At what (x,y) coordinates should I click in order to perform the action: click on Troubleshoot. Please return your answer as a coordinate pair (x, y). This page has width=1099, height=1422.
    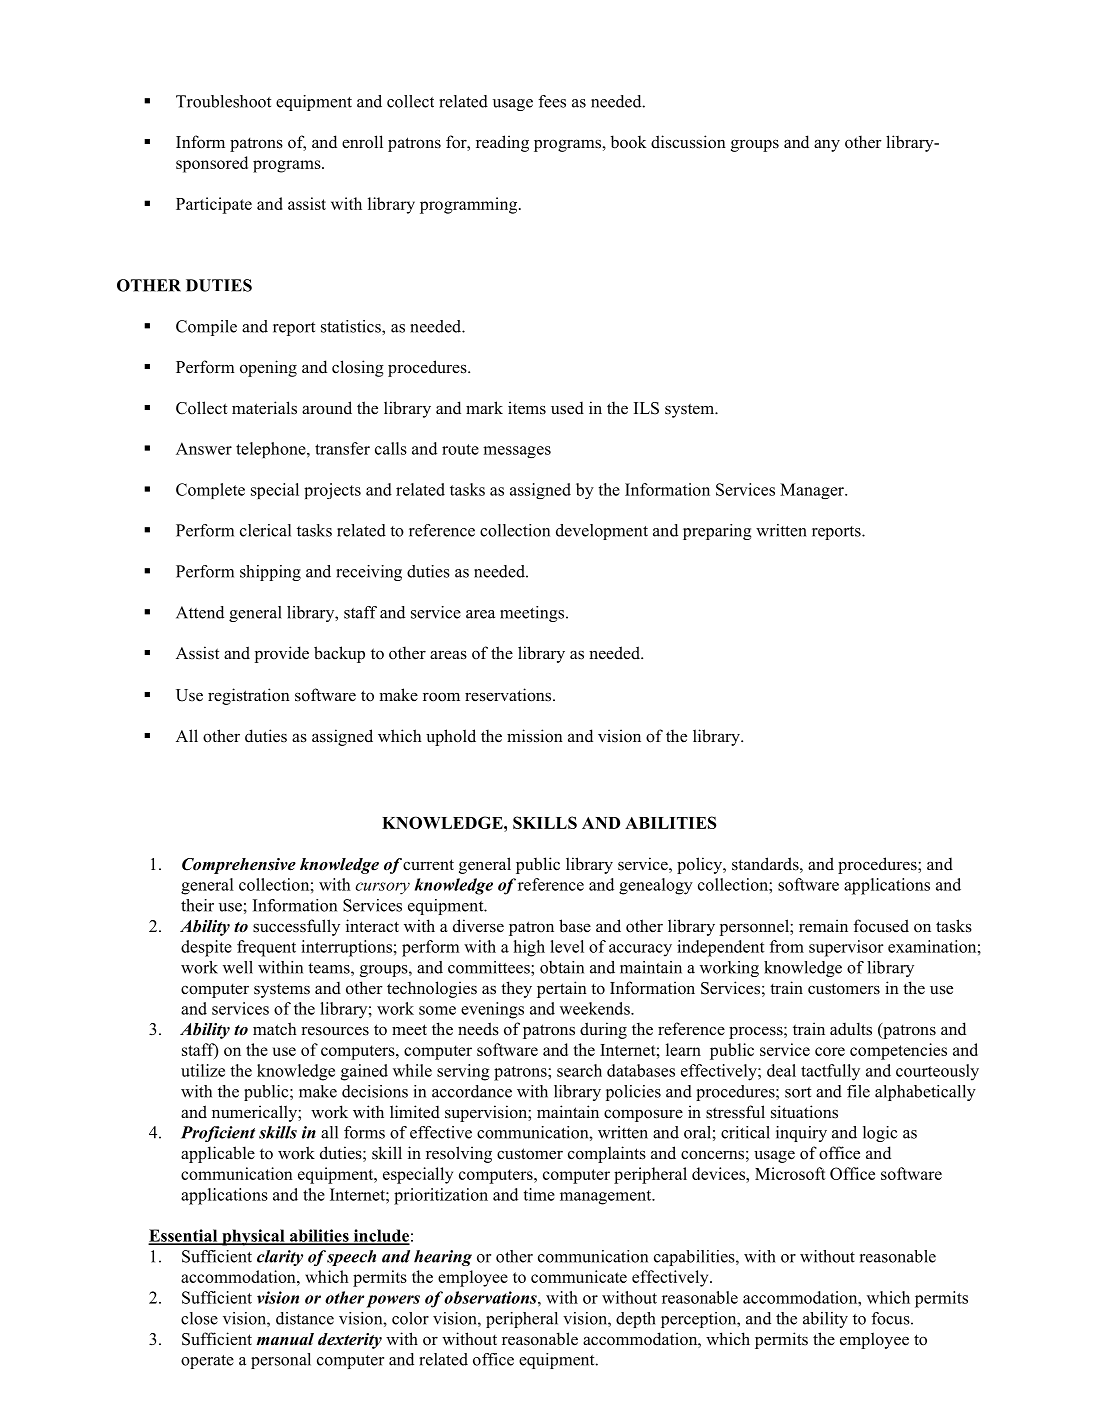
    Looking at the image, I should click on (223, 101).
